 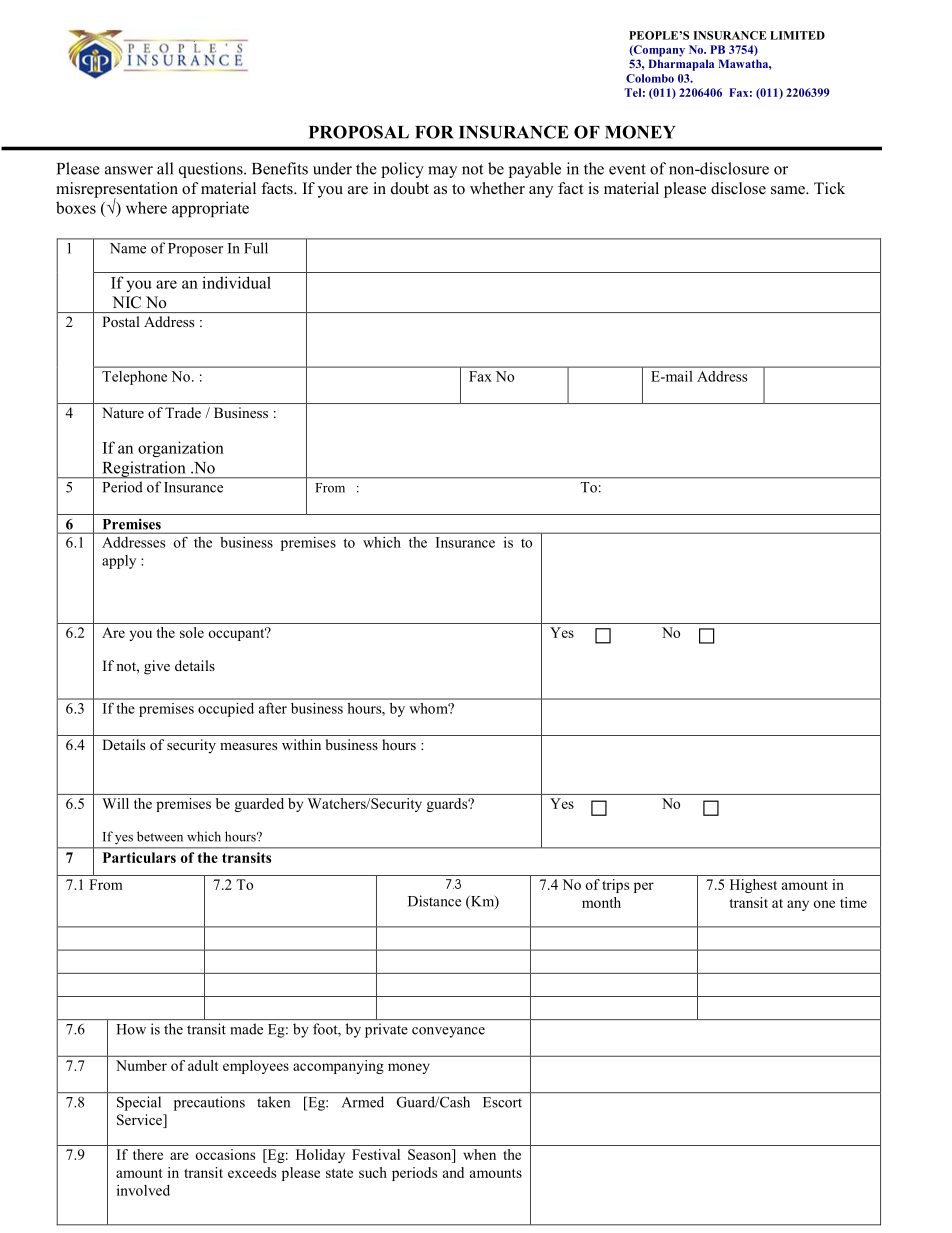 I want to click on month, so click(x=601, y=902).
